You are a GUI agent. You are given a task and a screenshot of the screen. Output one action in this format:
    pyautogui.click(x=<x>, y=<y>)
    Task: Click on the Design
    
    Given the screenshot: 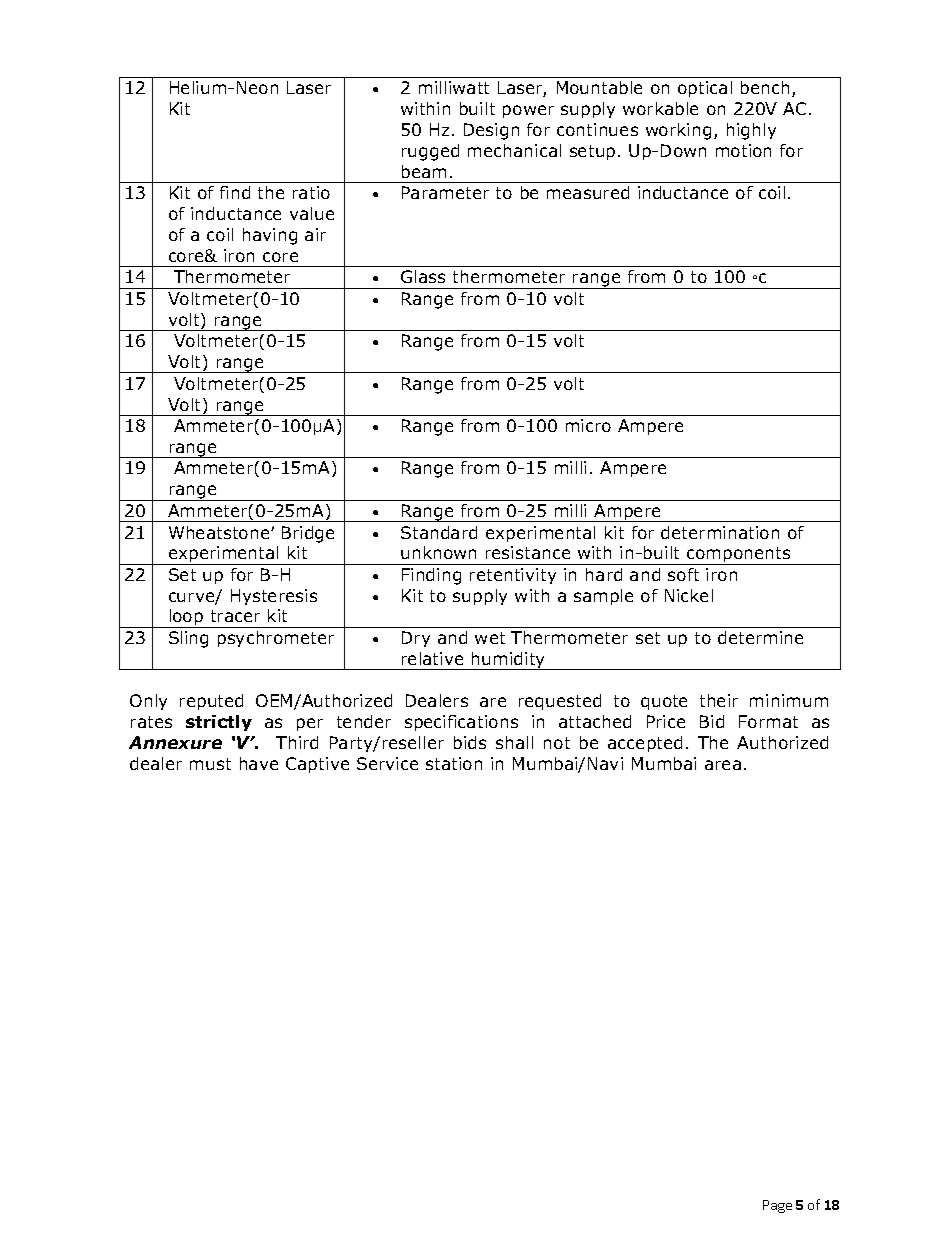 What is the action you would take?
    pyautogui.click(x=491, y=131)
